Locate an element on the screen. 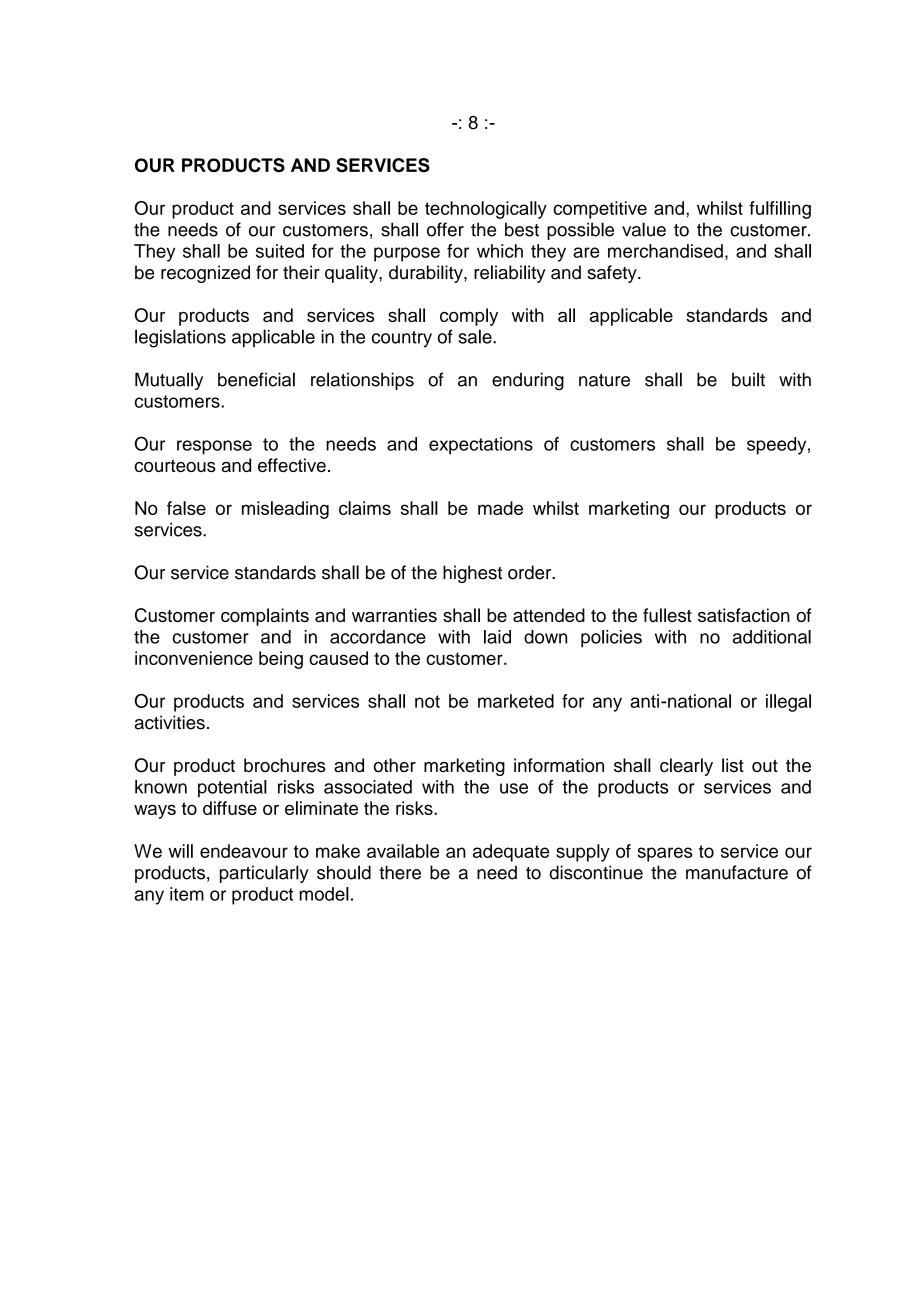  manufacture is located at coordinates (737, 872).
